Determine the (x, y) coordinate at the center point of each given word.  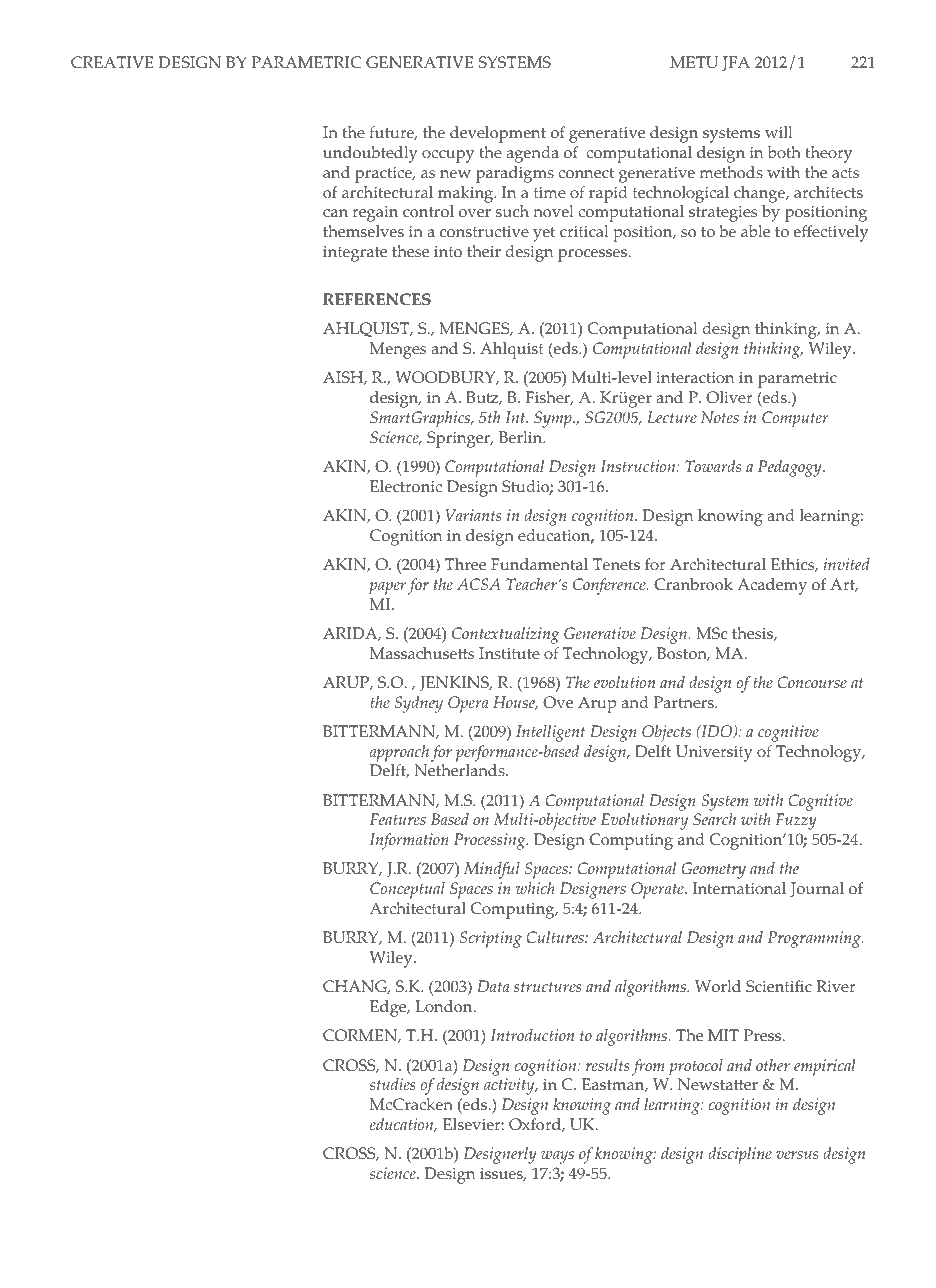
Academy (772, 586)
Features (398, 819)
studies (392, 1084)
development (498, 134)
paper (387, 588)
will (778, 132)
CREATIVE (112, 62)
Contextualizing (505, 635)
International (739, 888)
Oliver (729, 397)
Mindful (492, 870)
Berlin (522, 437)
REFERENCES (377, 299)
